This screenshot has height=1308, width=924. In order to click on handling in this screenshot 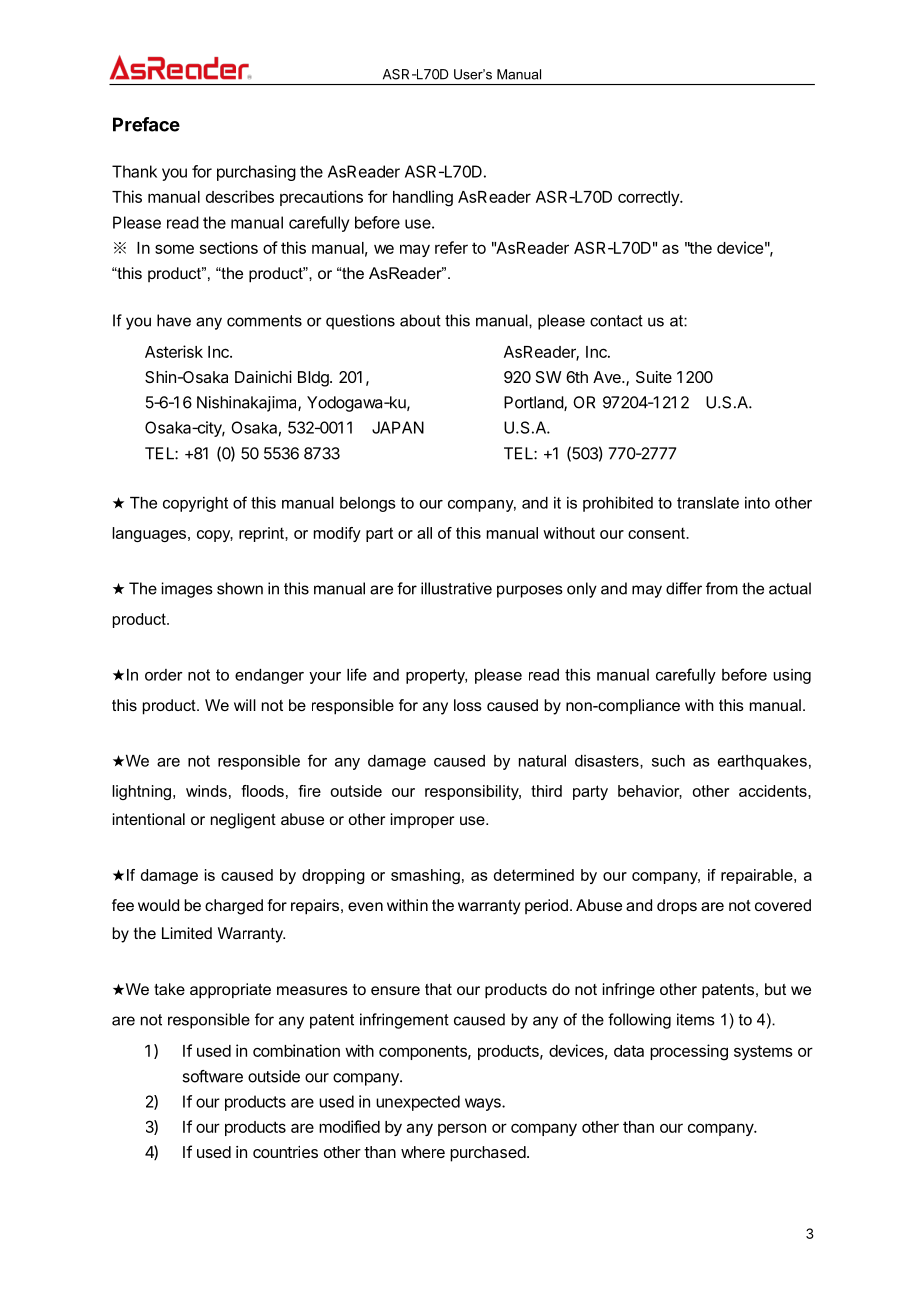, I will do `click(423, 198)`.
